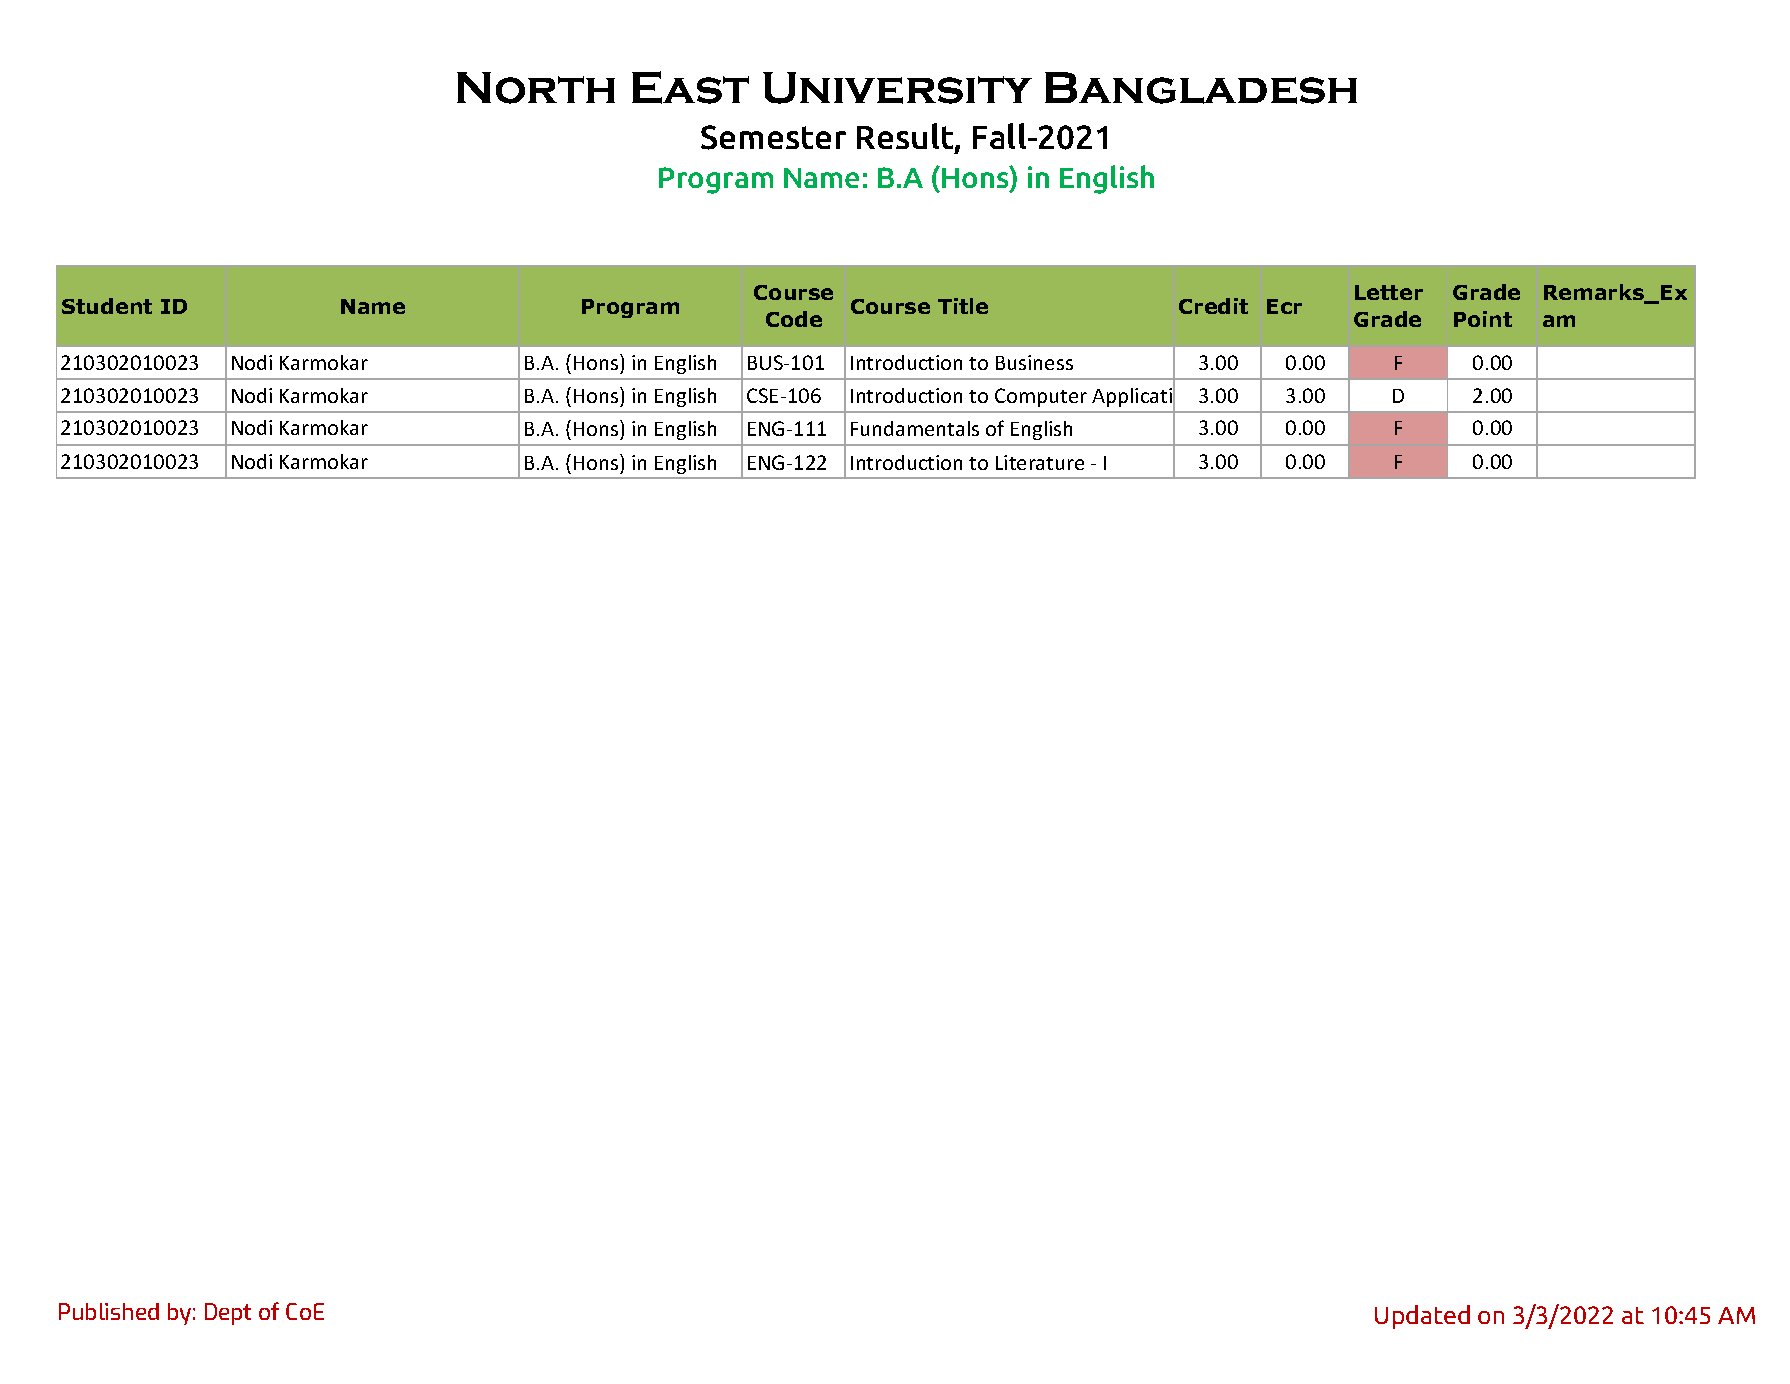  I want to click on North, so click(536, 88).
